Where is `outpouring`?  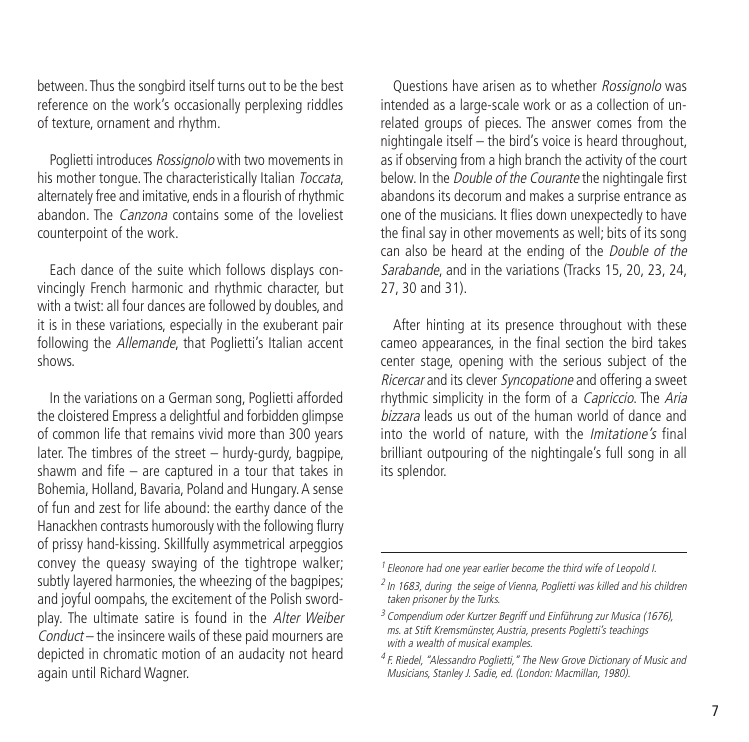
outpouring is located at coordinates (457, 454).
